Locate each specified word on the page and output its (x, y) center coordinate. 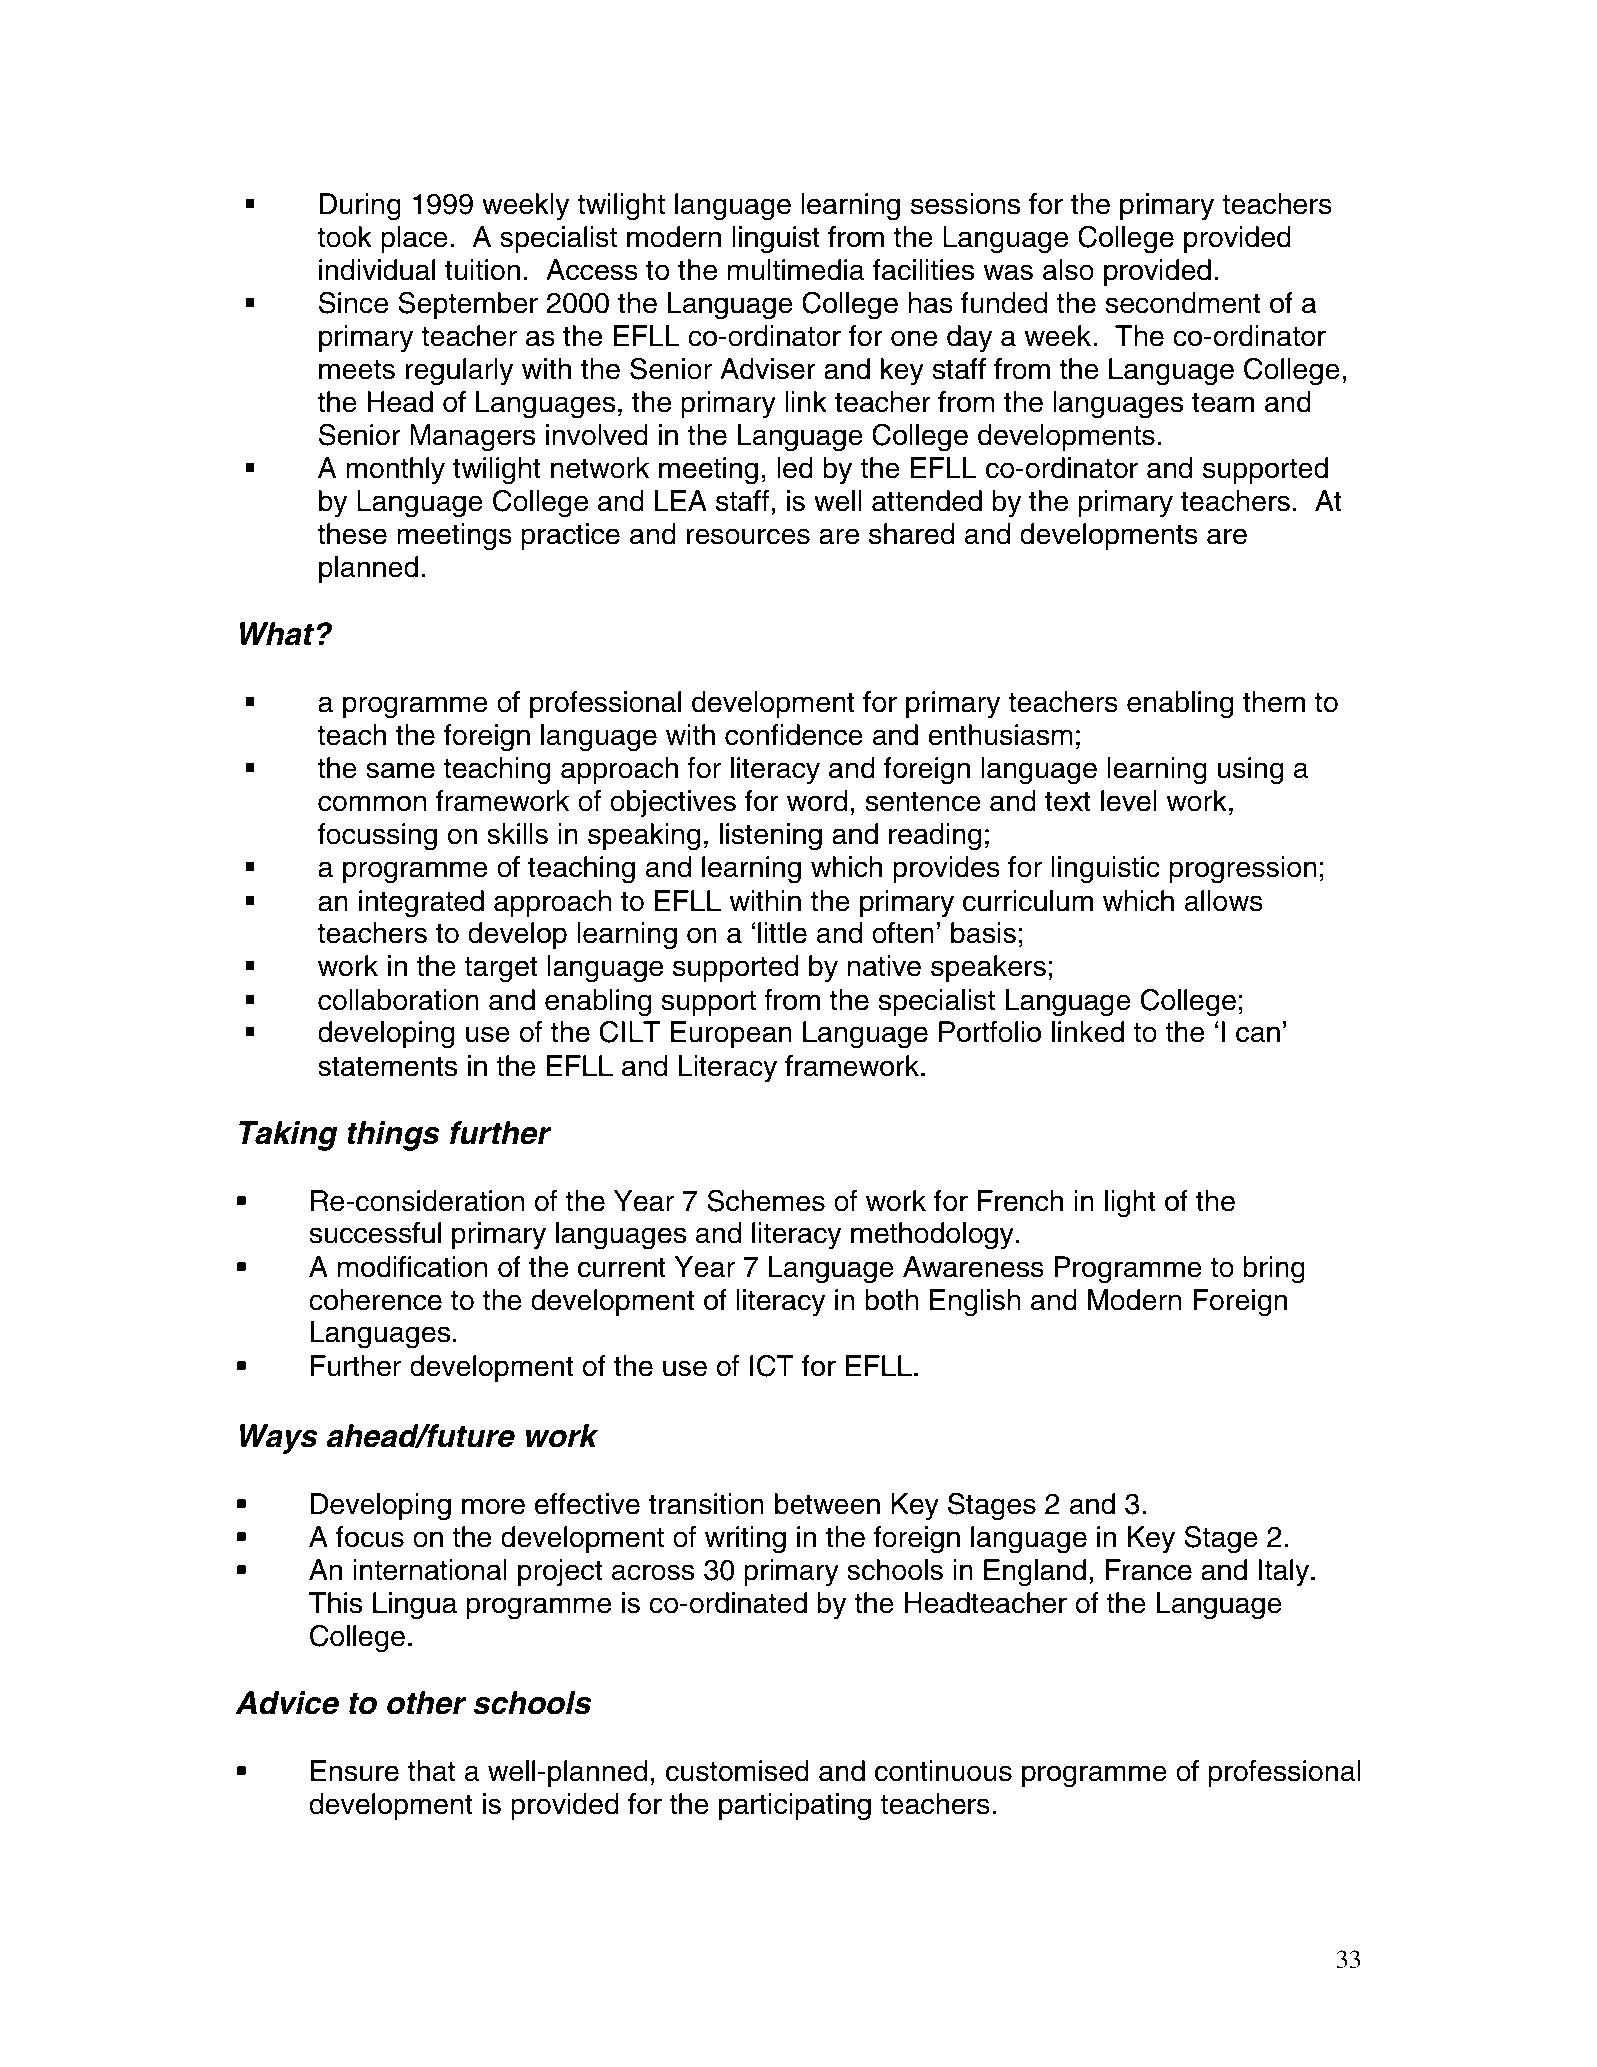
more (493, 1506)
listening (771, 837)
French (1020, 1201)
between (827, 1504)
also (1068, 270)
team (1223, 402)
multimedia (796, 270)
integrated (421, 904)
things (393, 1136)
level (1129, 801)
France (1149, 1570)
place (414, 239)
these (352, 534)
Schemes (766, 1200)
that (431, 1771)
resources (748, 536)
